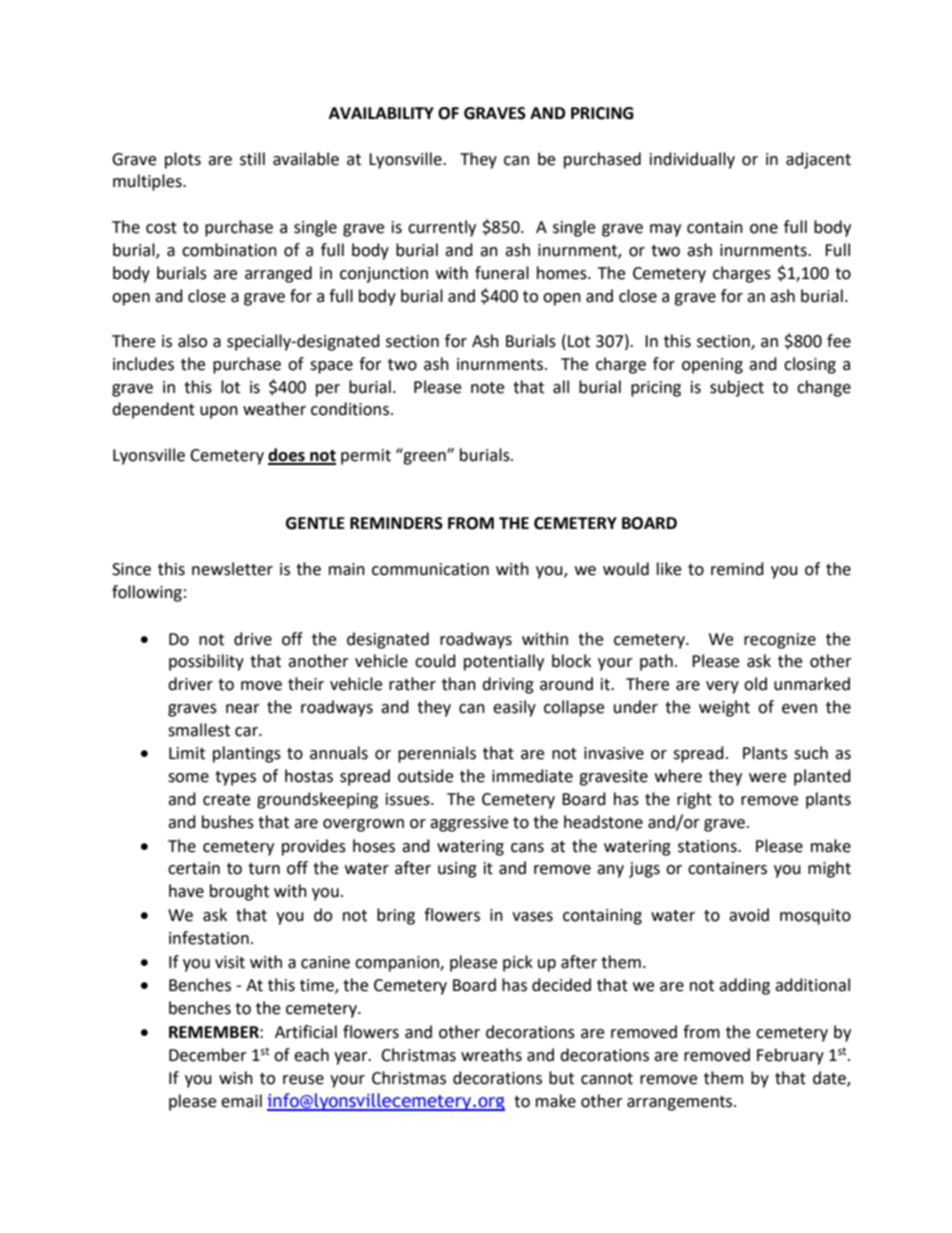 This screenshot has width=952, height=1233. Describe the element at coordinates (236, 1078) in the screenshot. I see `wish` at that location.
